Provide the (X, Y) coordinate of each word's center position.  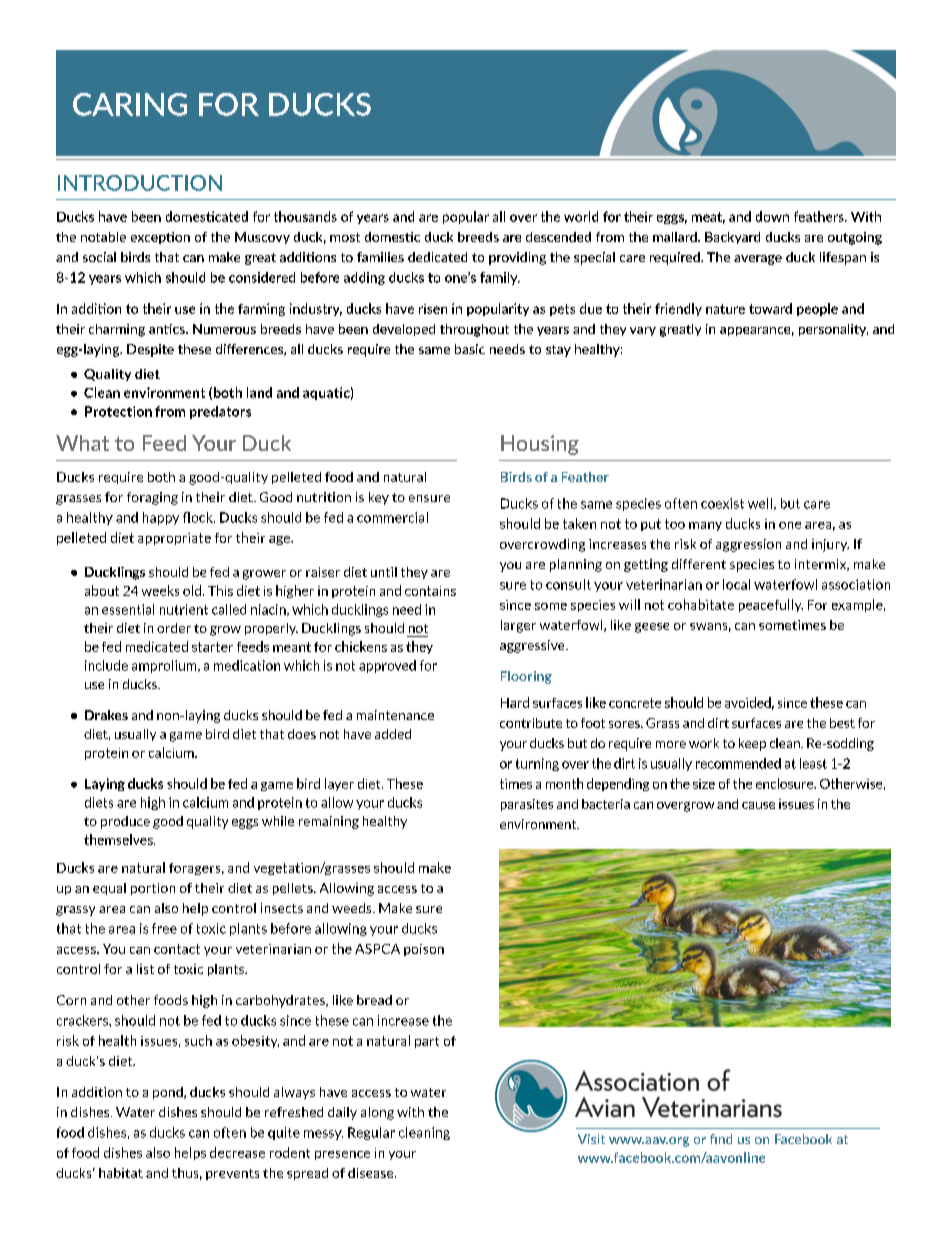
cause (758, 805)
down (772, 216)
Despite (150, 350)
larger (518, 626)
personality (833, 330)
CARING (130, 104)
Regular (371, 1133)
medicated (157, 646)
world (581, 216)
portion (153, 889)
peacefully (771, 605)
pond (169, 1093)
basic (470, 349)
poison (424, 950)
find (721, 1139)
